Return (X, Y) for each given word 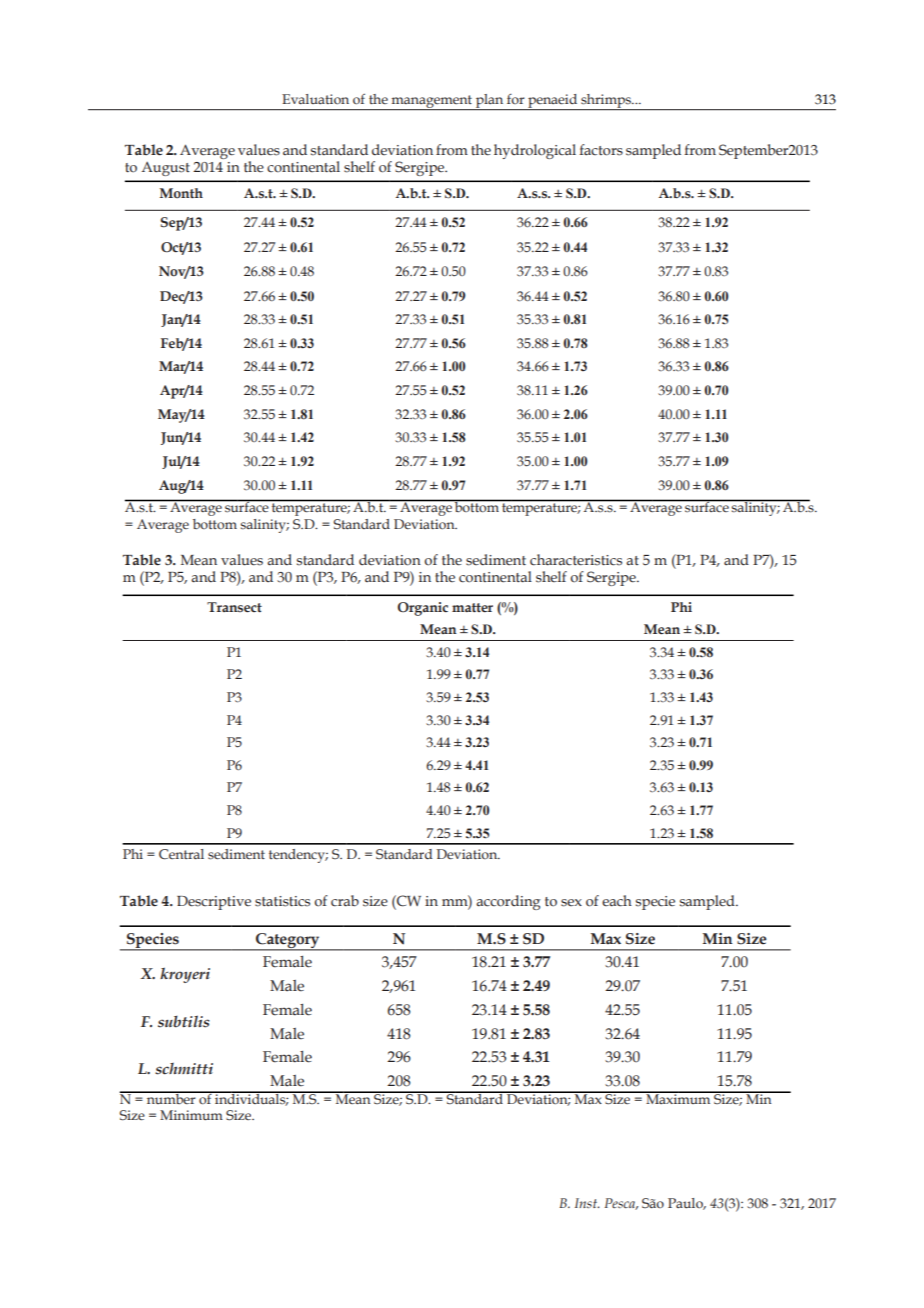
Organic (423, 609)
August (166, 169)
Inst (587, 1203)
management (432, 102)
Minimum (191, 1115)
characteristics (576, 560)
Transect (234, 607)
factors (601, 150)
